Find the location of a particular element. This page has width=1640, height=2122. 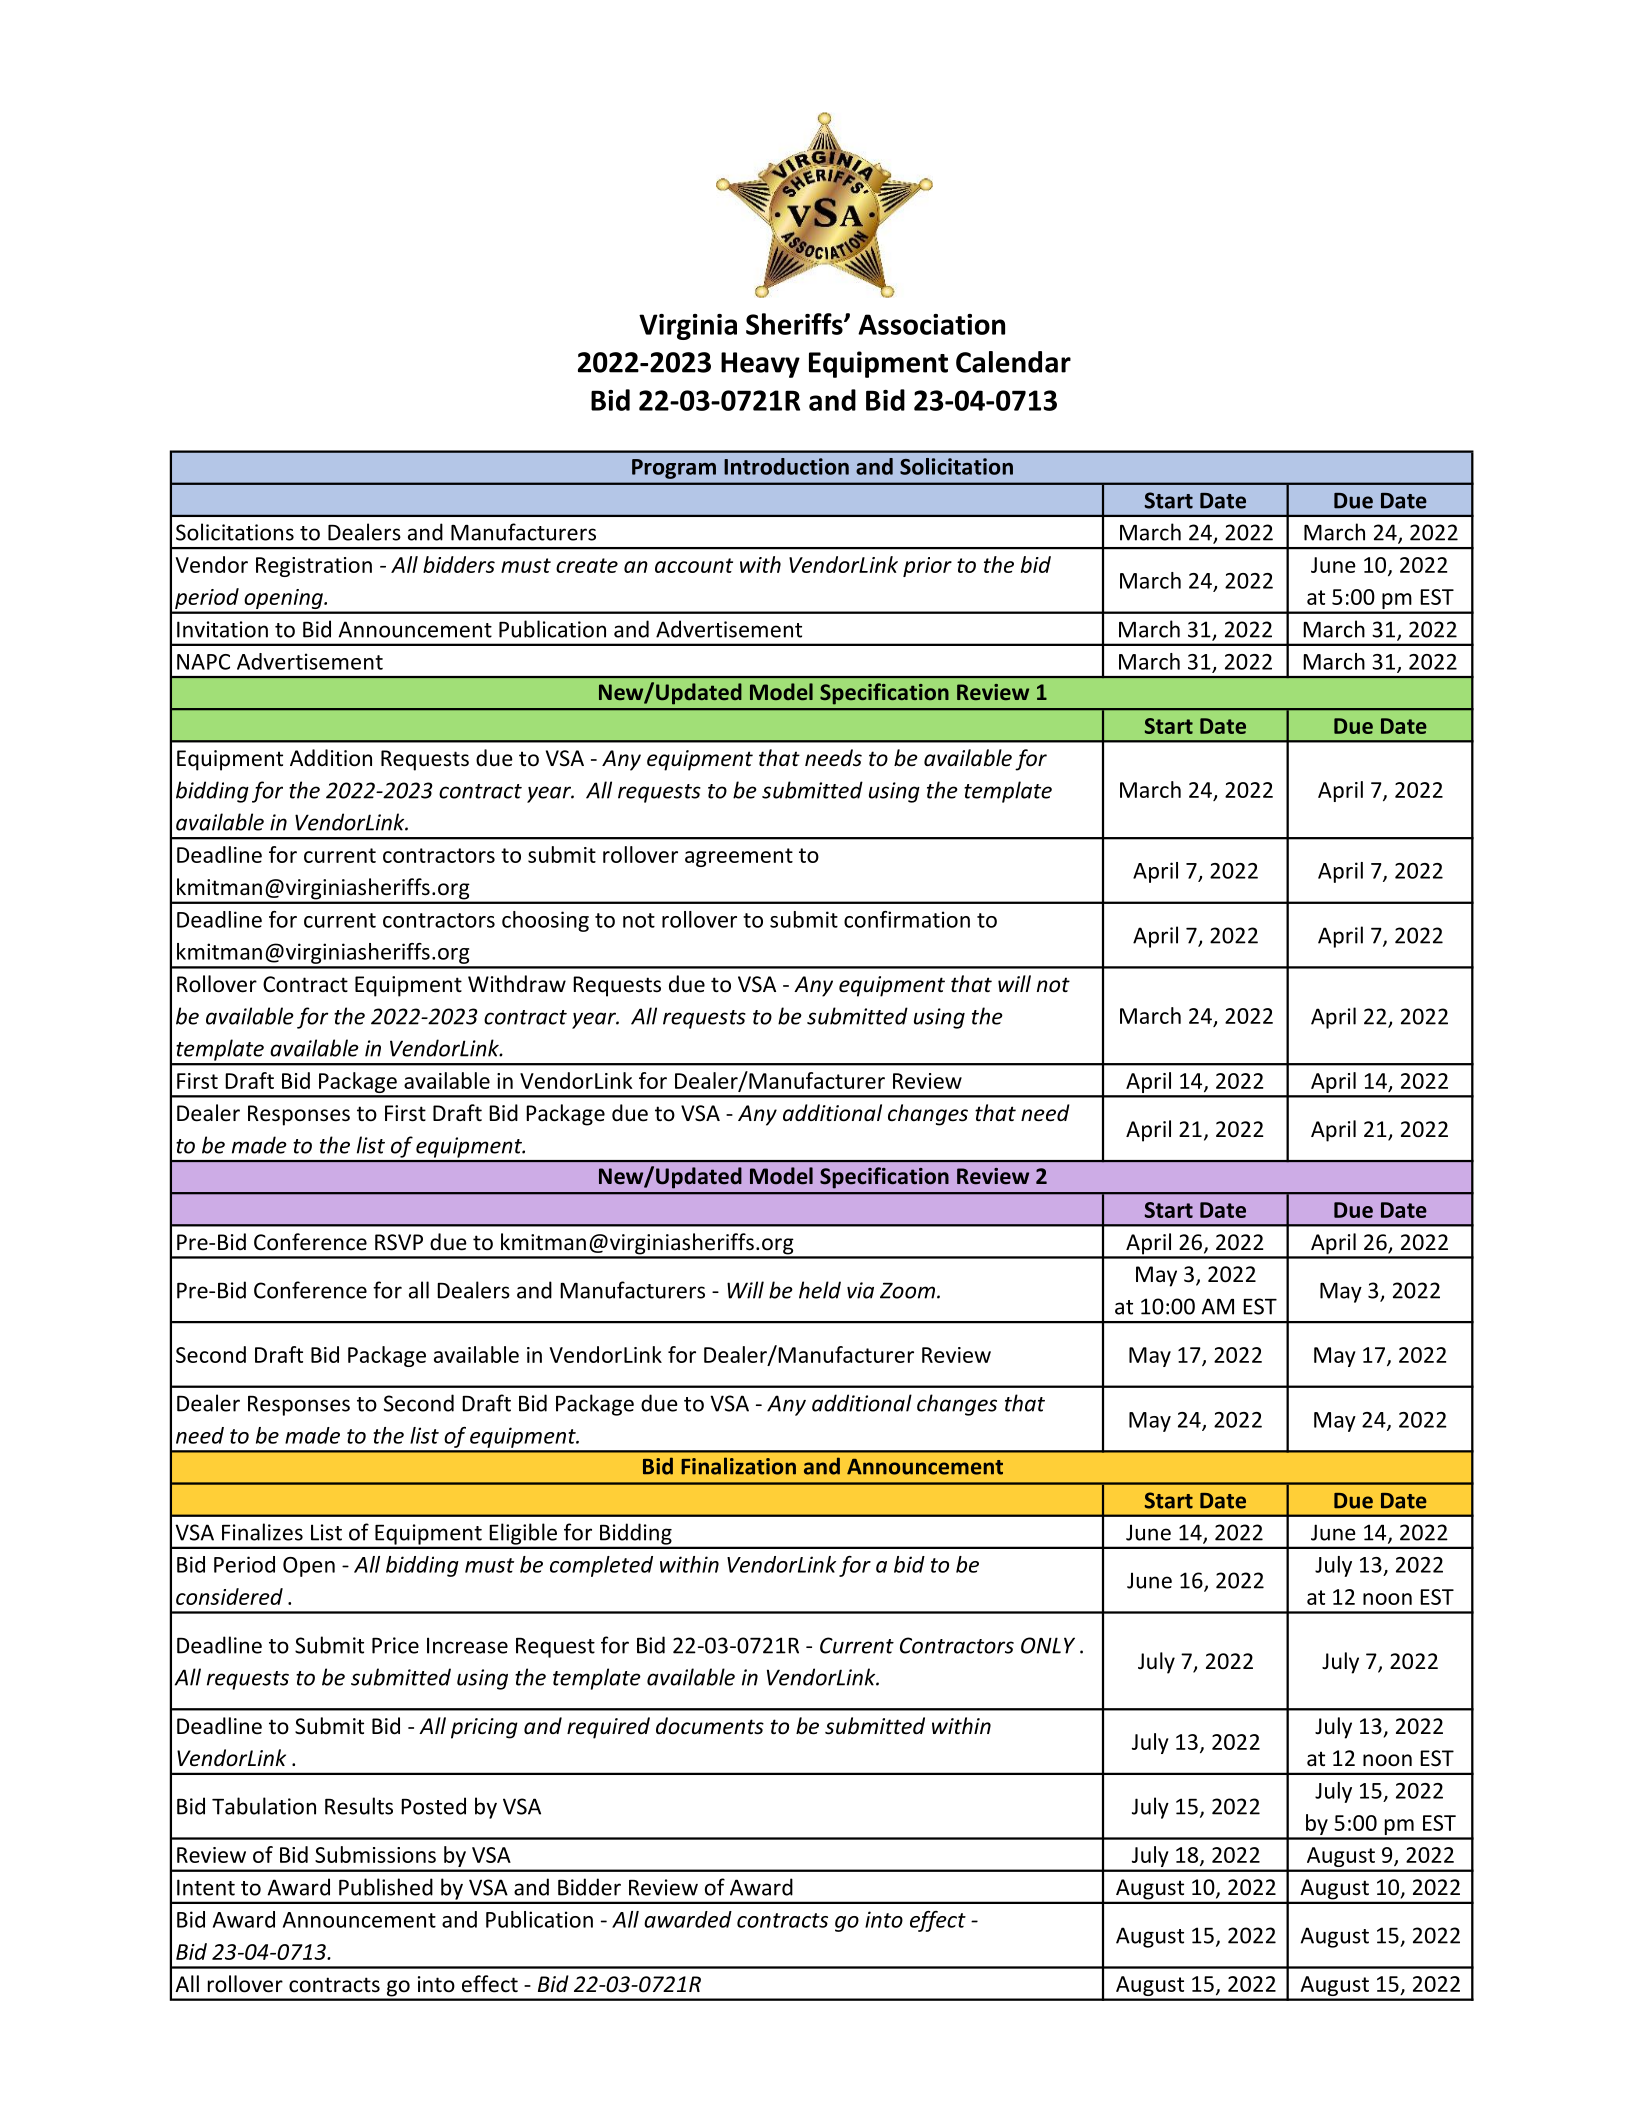

Program is located at coordinates (674, 469).
